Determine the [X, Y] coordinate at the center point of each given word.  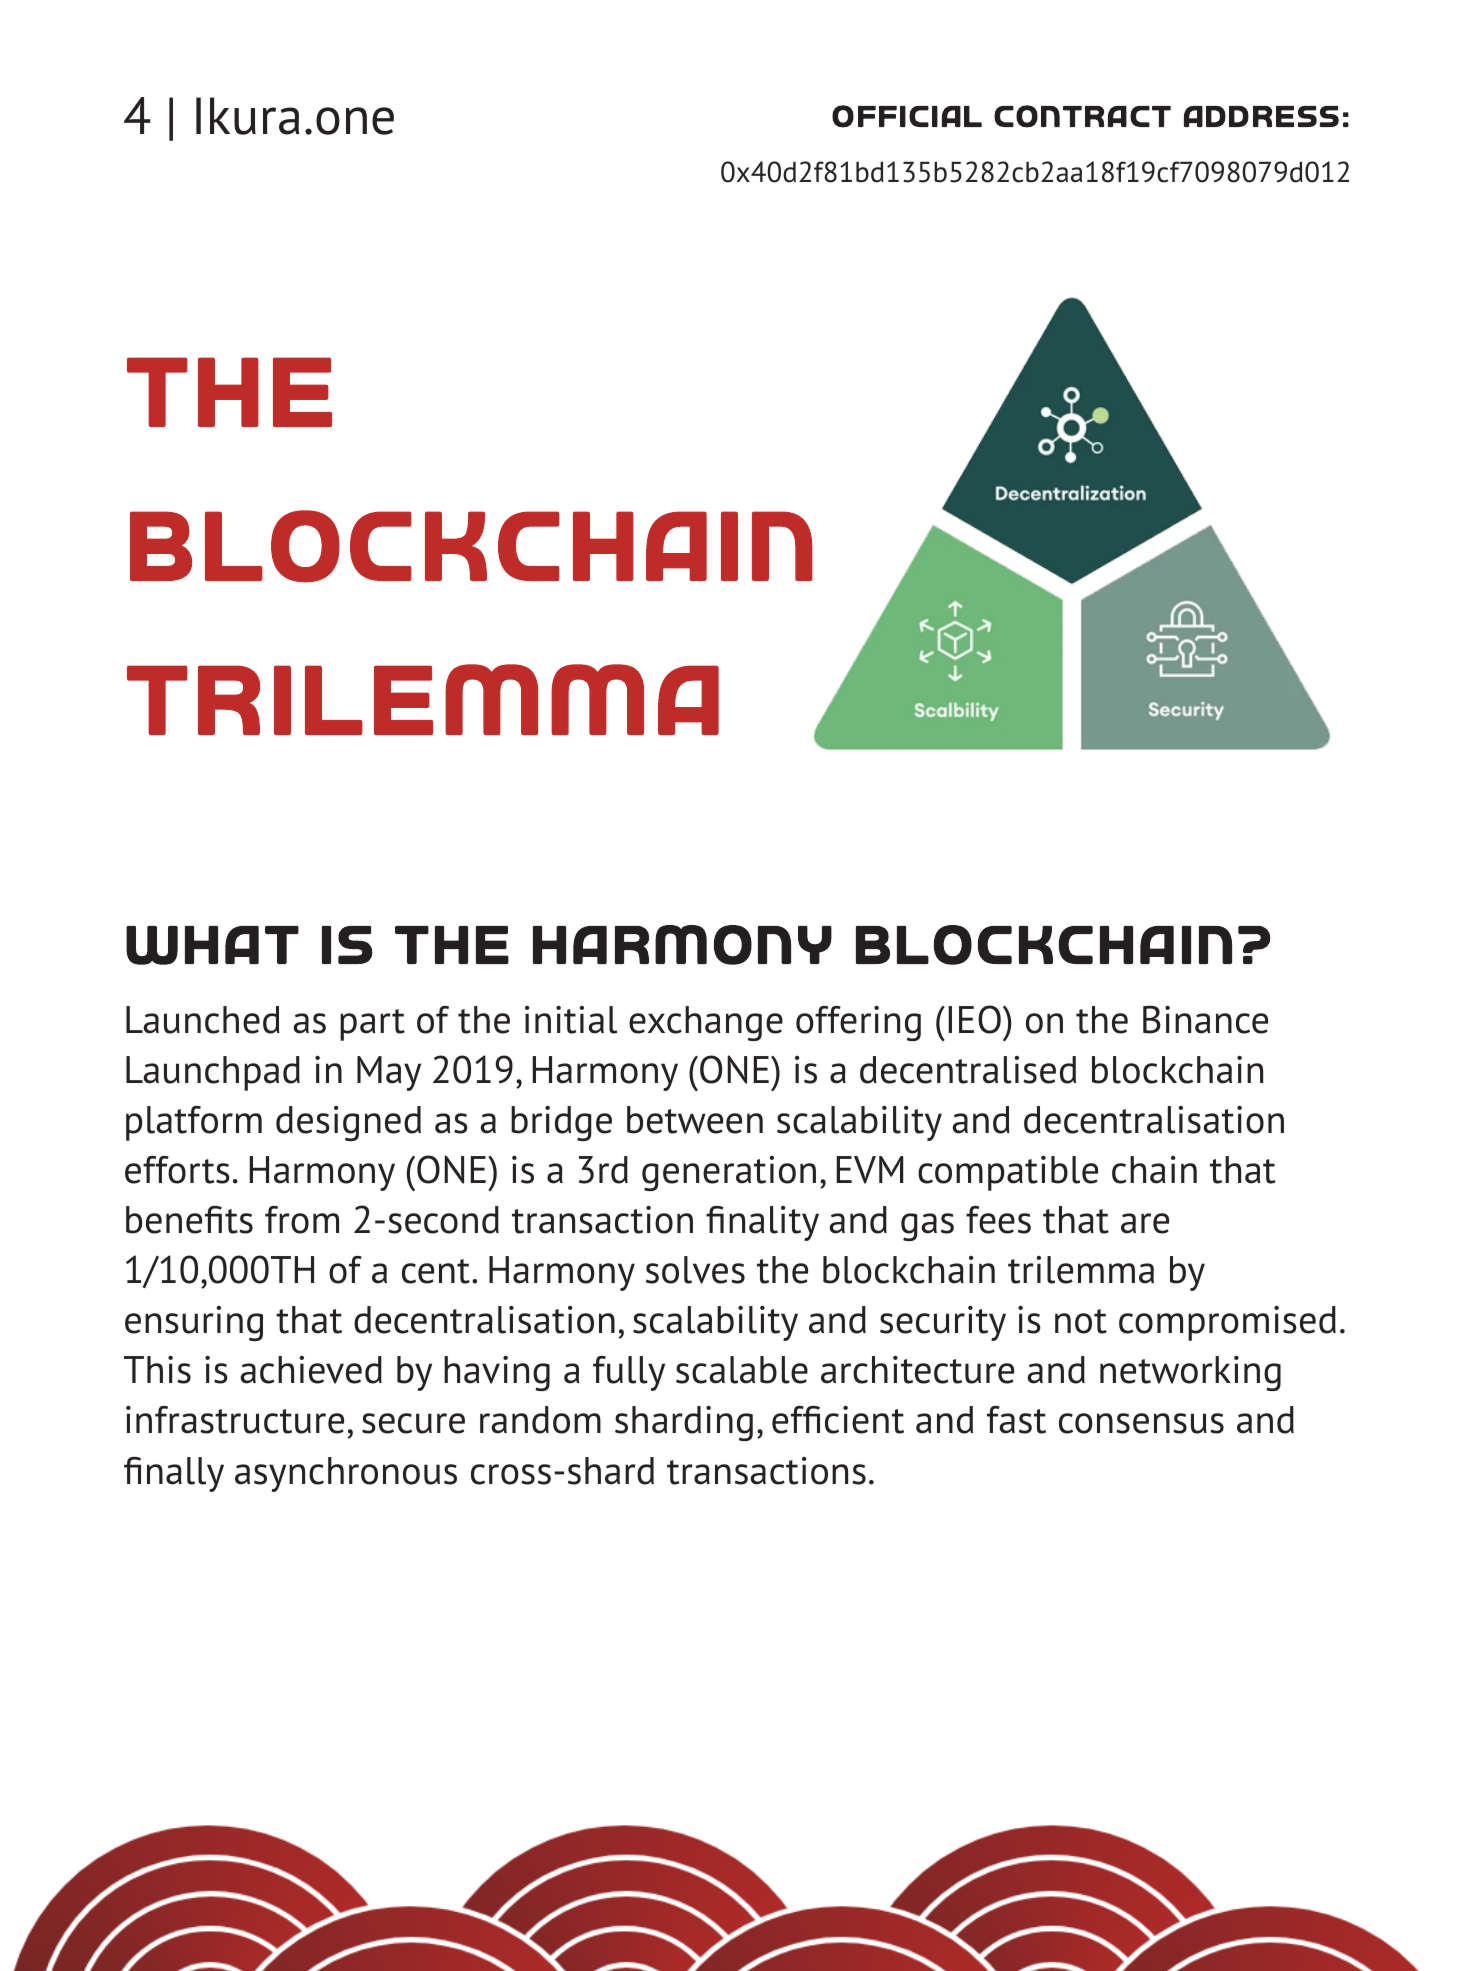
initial [571, 1020]
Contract [1082, 116]
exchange [706, 1023]
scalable [742, 1370]
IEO [974, 1019]
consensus [1141, 1423]
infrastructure [235, 1420]
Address [1261, 116]
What [212, 945]
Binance [1205, 1019]
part [372, 1025]
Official [907, 116]
